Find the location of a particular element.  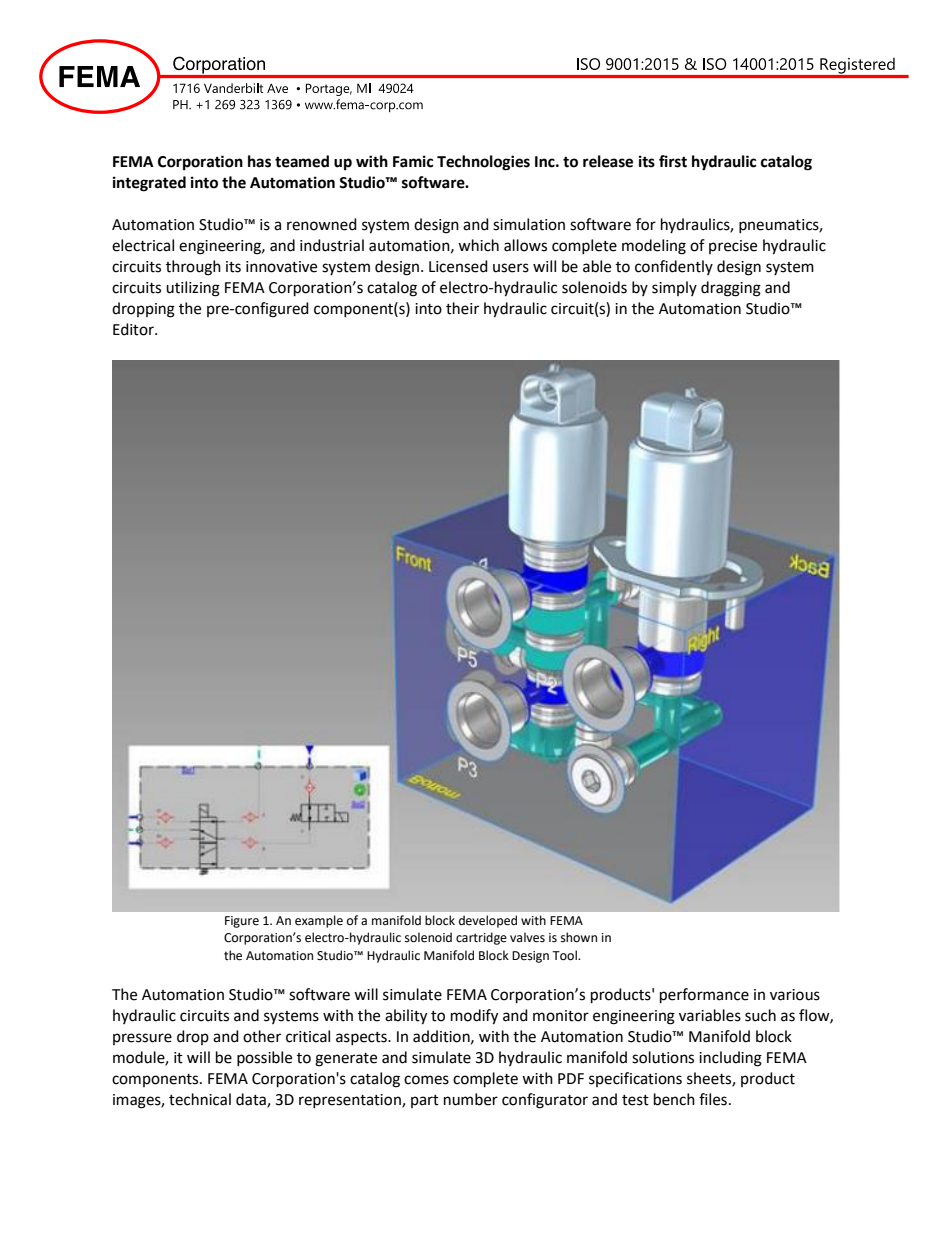

Technologies is located at coordinates (483, 163).
